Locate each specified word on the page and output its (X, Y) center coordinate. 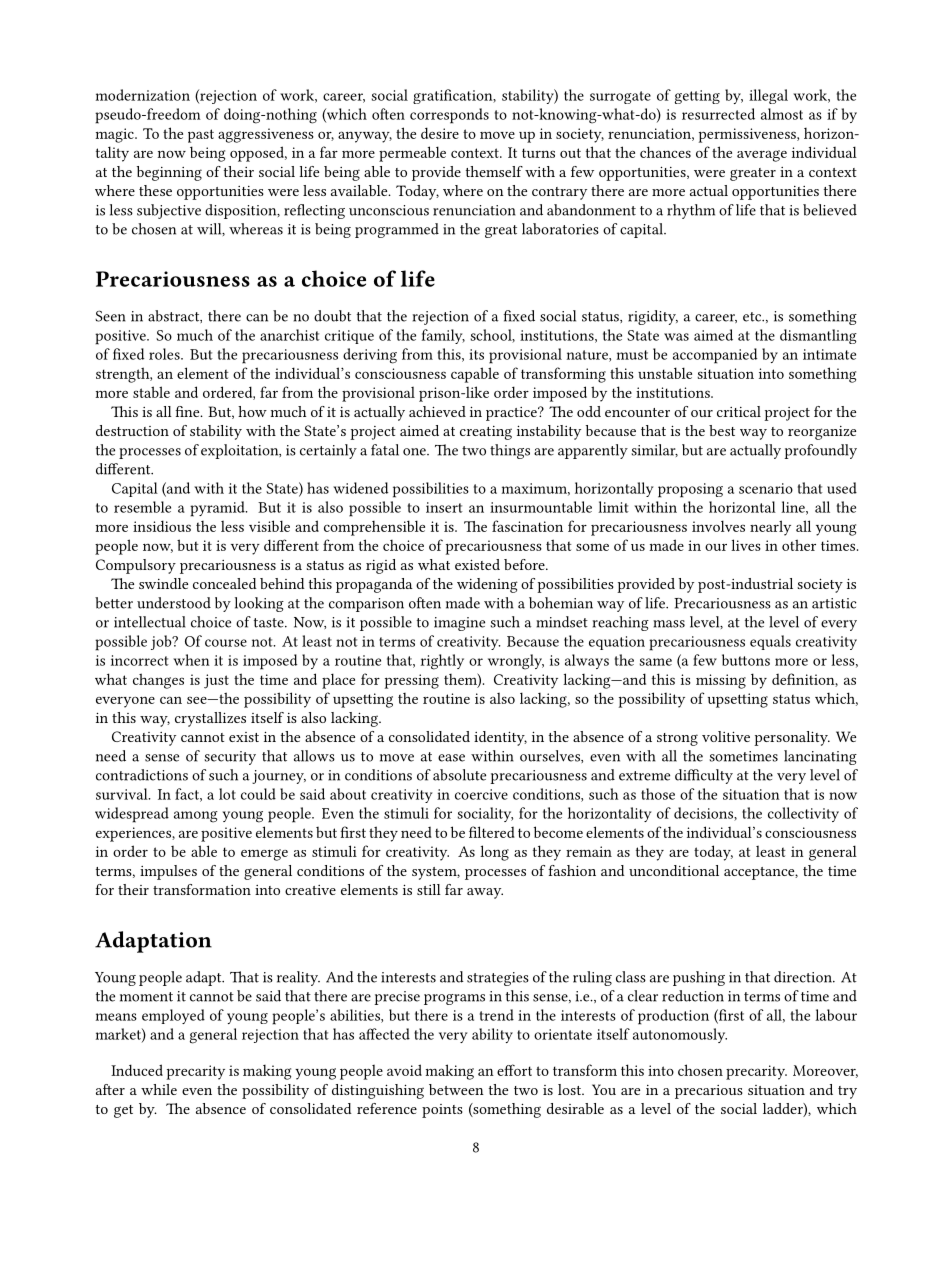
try (847, 1092)
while (159, 1089)
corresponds (449, 116)
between (456, 1089)
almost (782, 114)
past (201, 136)
